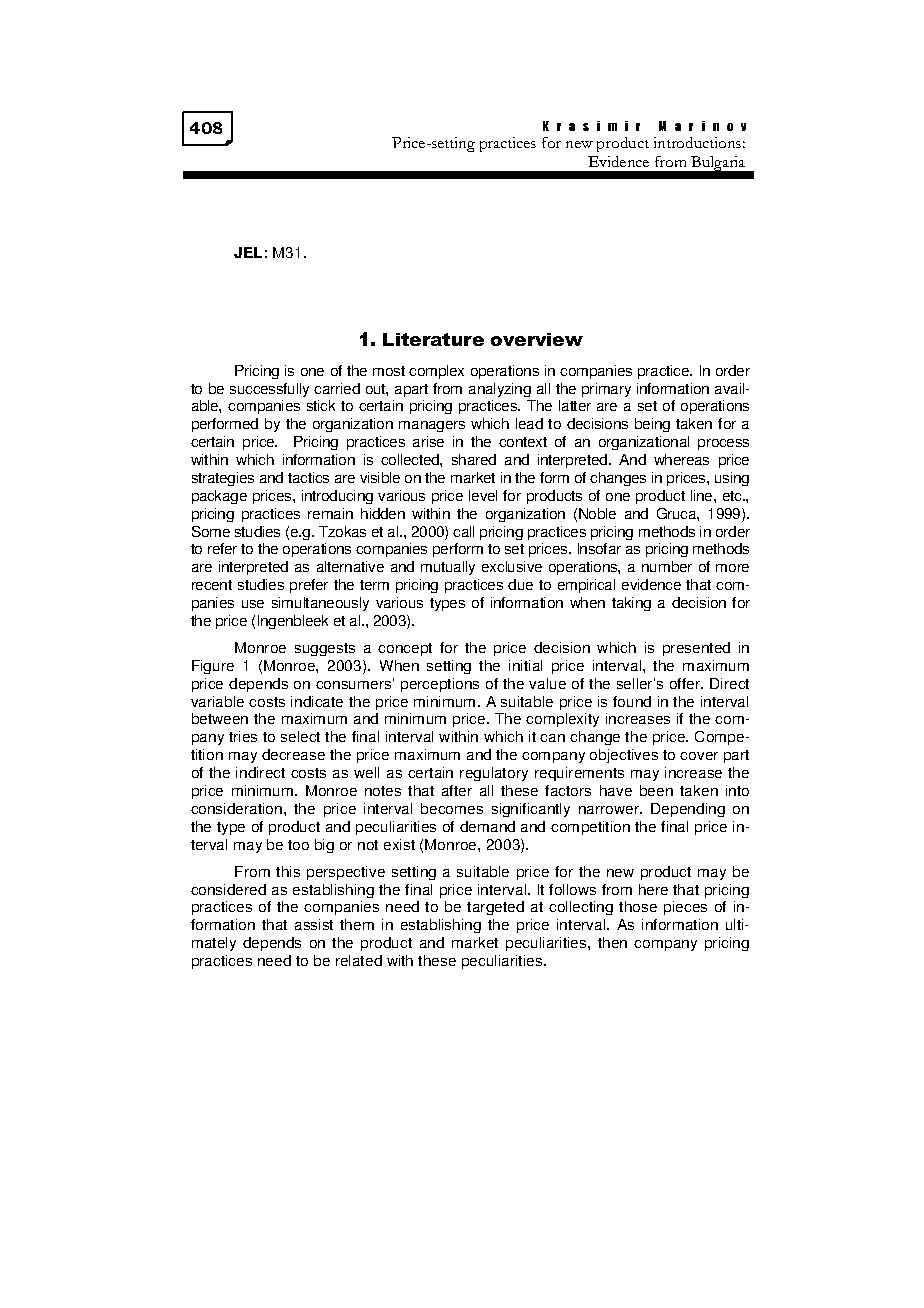 This image has width=924, height=1308. I want to click on cover, so click(699, 756).
